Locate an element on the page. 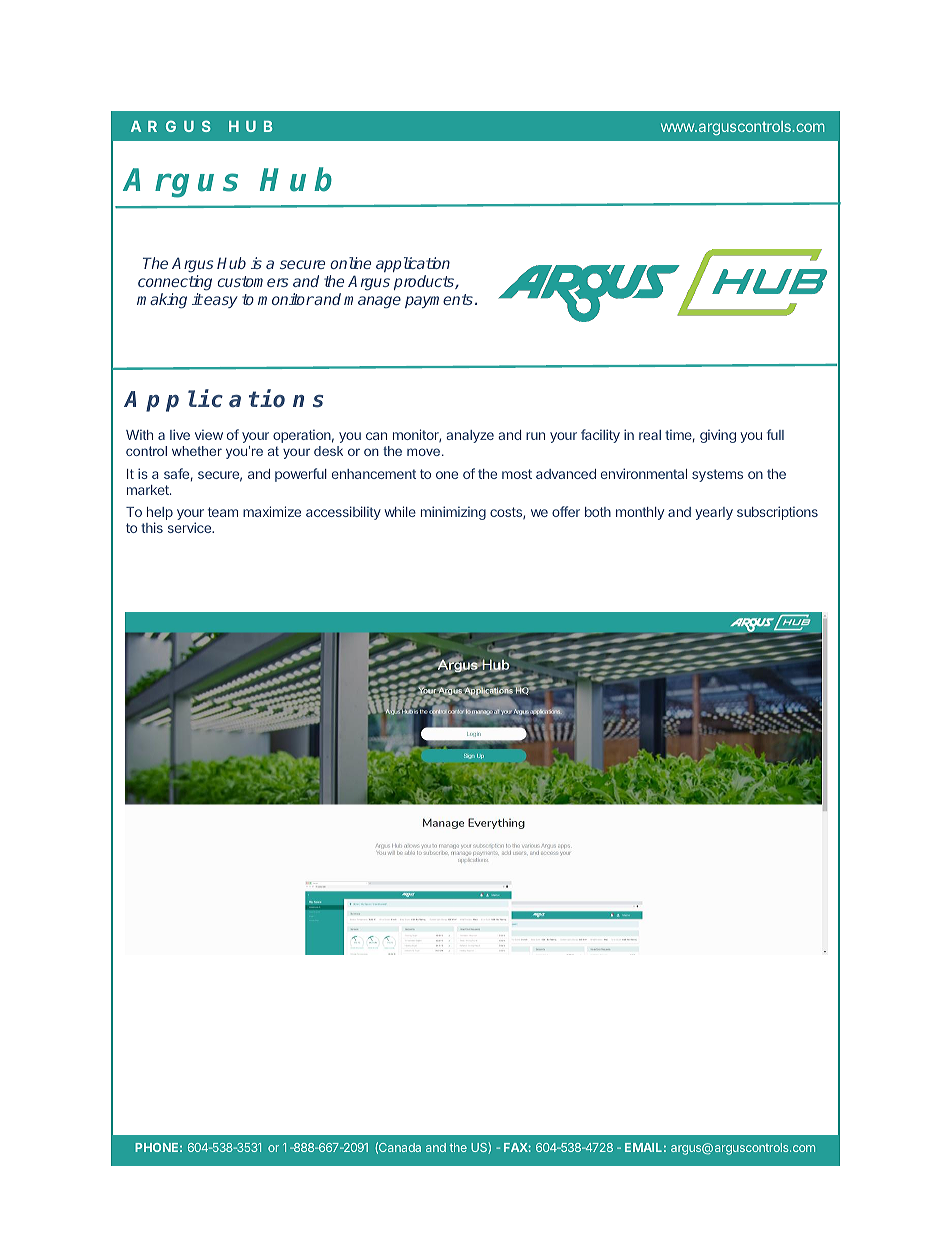  team is located at coordinates (223, 512).
